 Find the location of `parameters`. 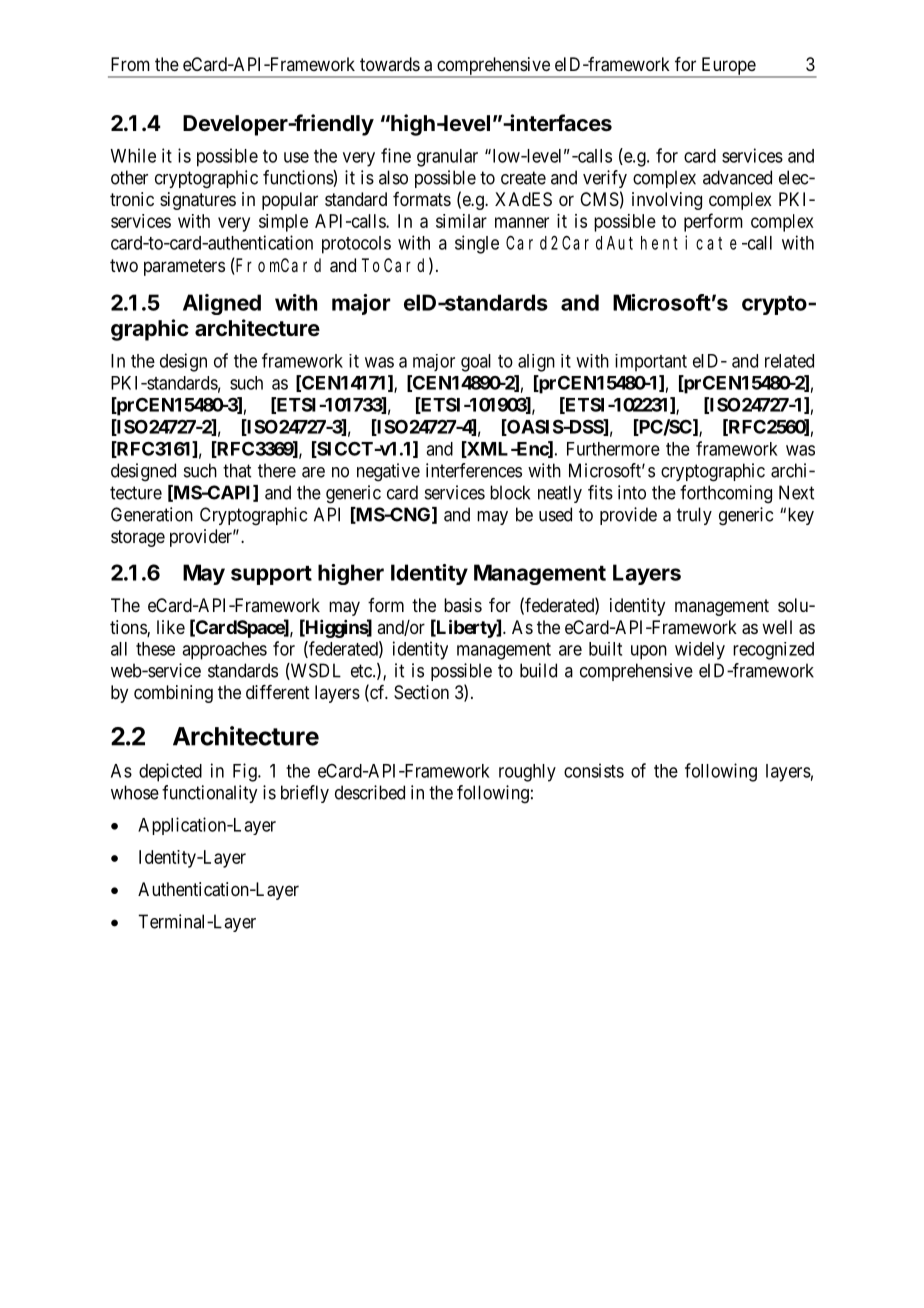

parameters is located at coordinates (184, 267).
